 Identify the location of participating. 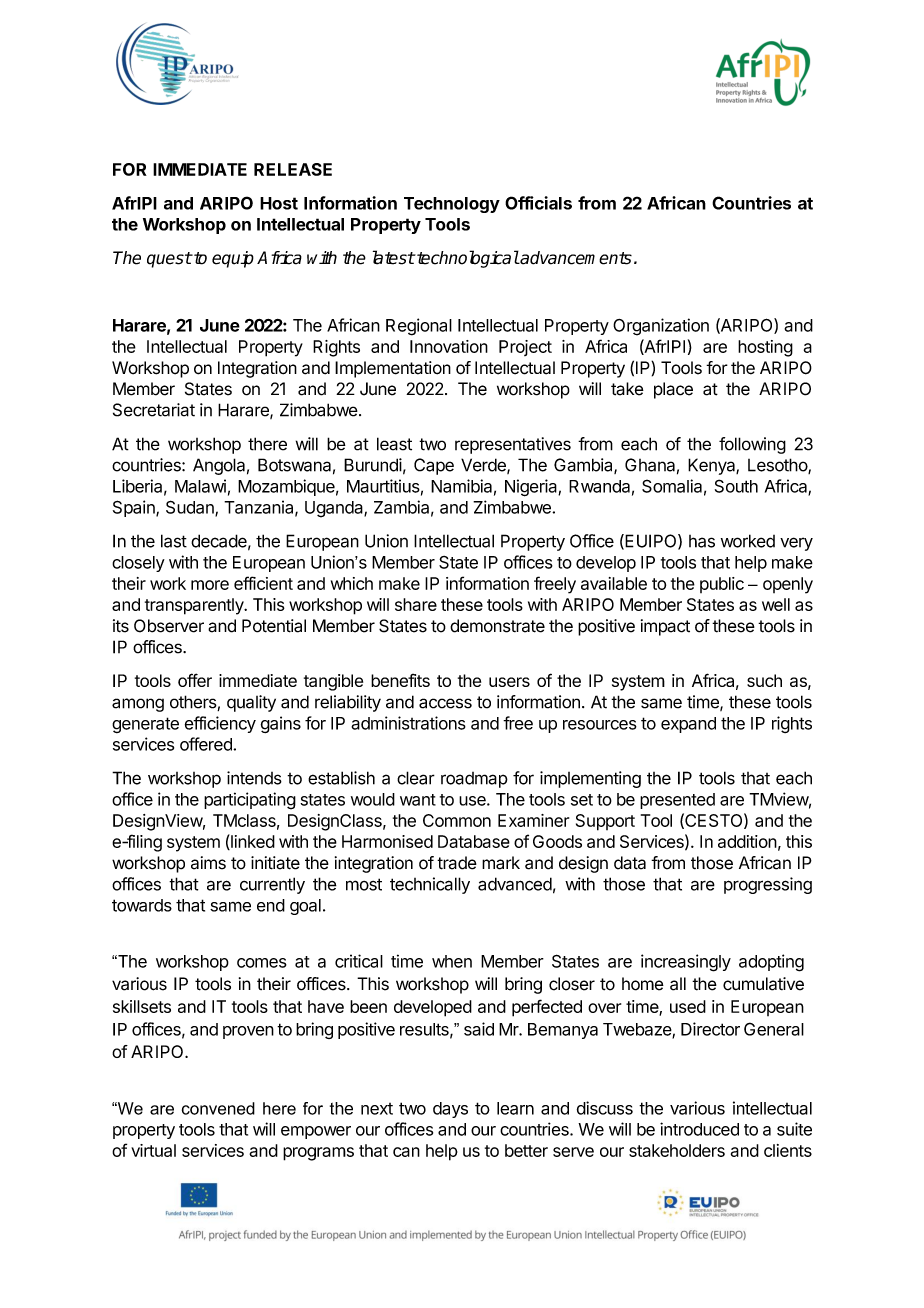
(250, 801).
